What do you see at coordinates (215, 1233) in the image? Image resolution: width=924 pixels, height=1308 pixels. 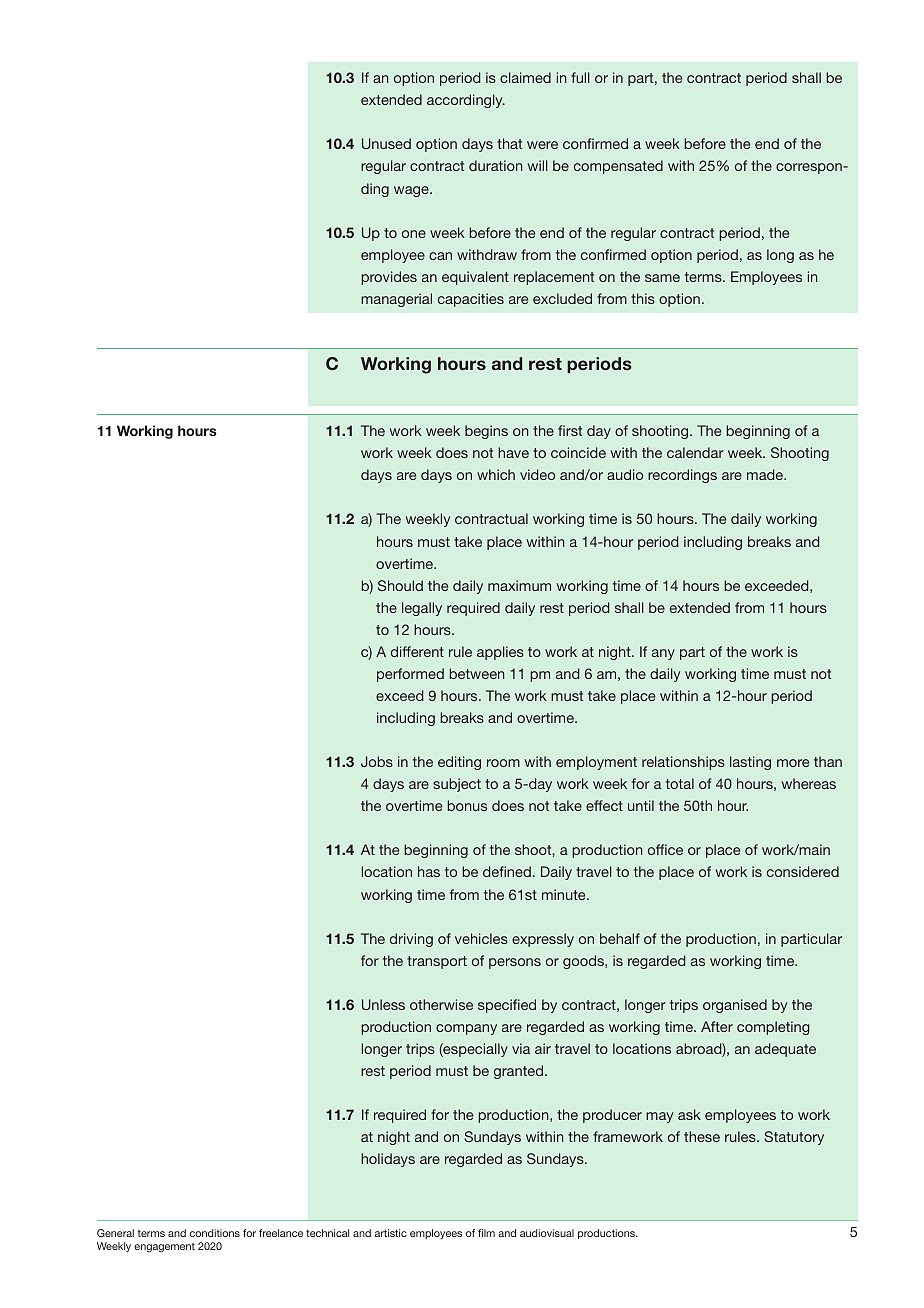 I see `conditions` at bounding box center [215, 1233].
